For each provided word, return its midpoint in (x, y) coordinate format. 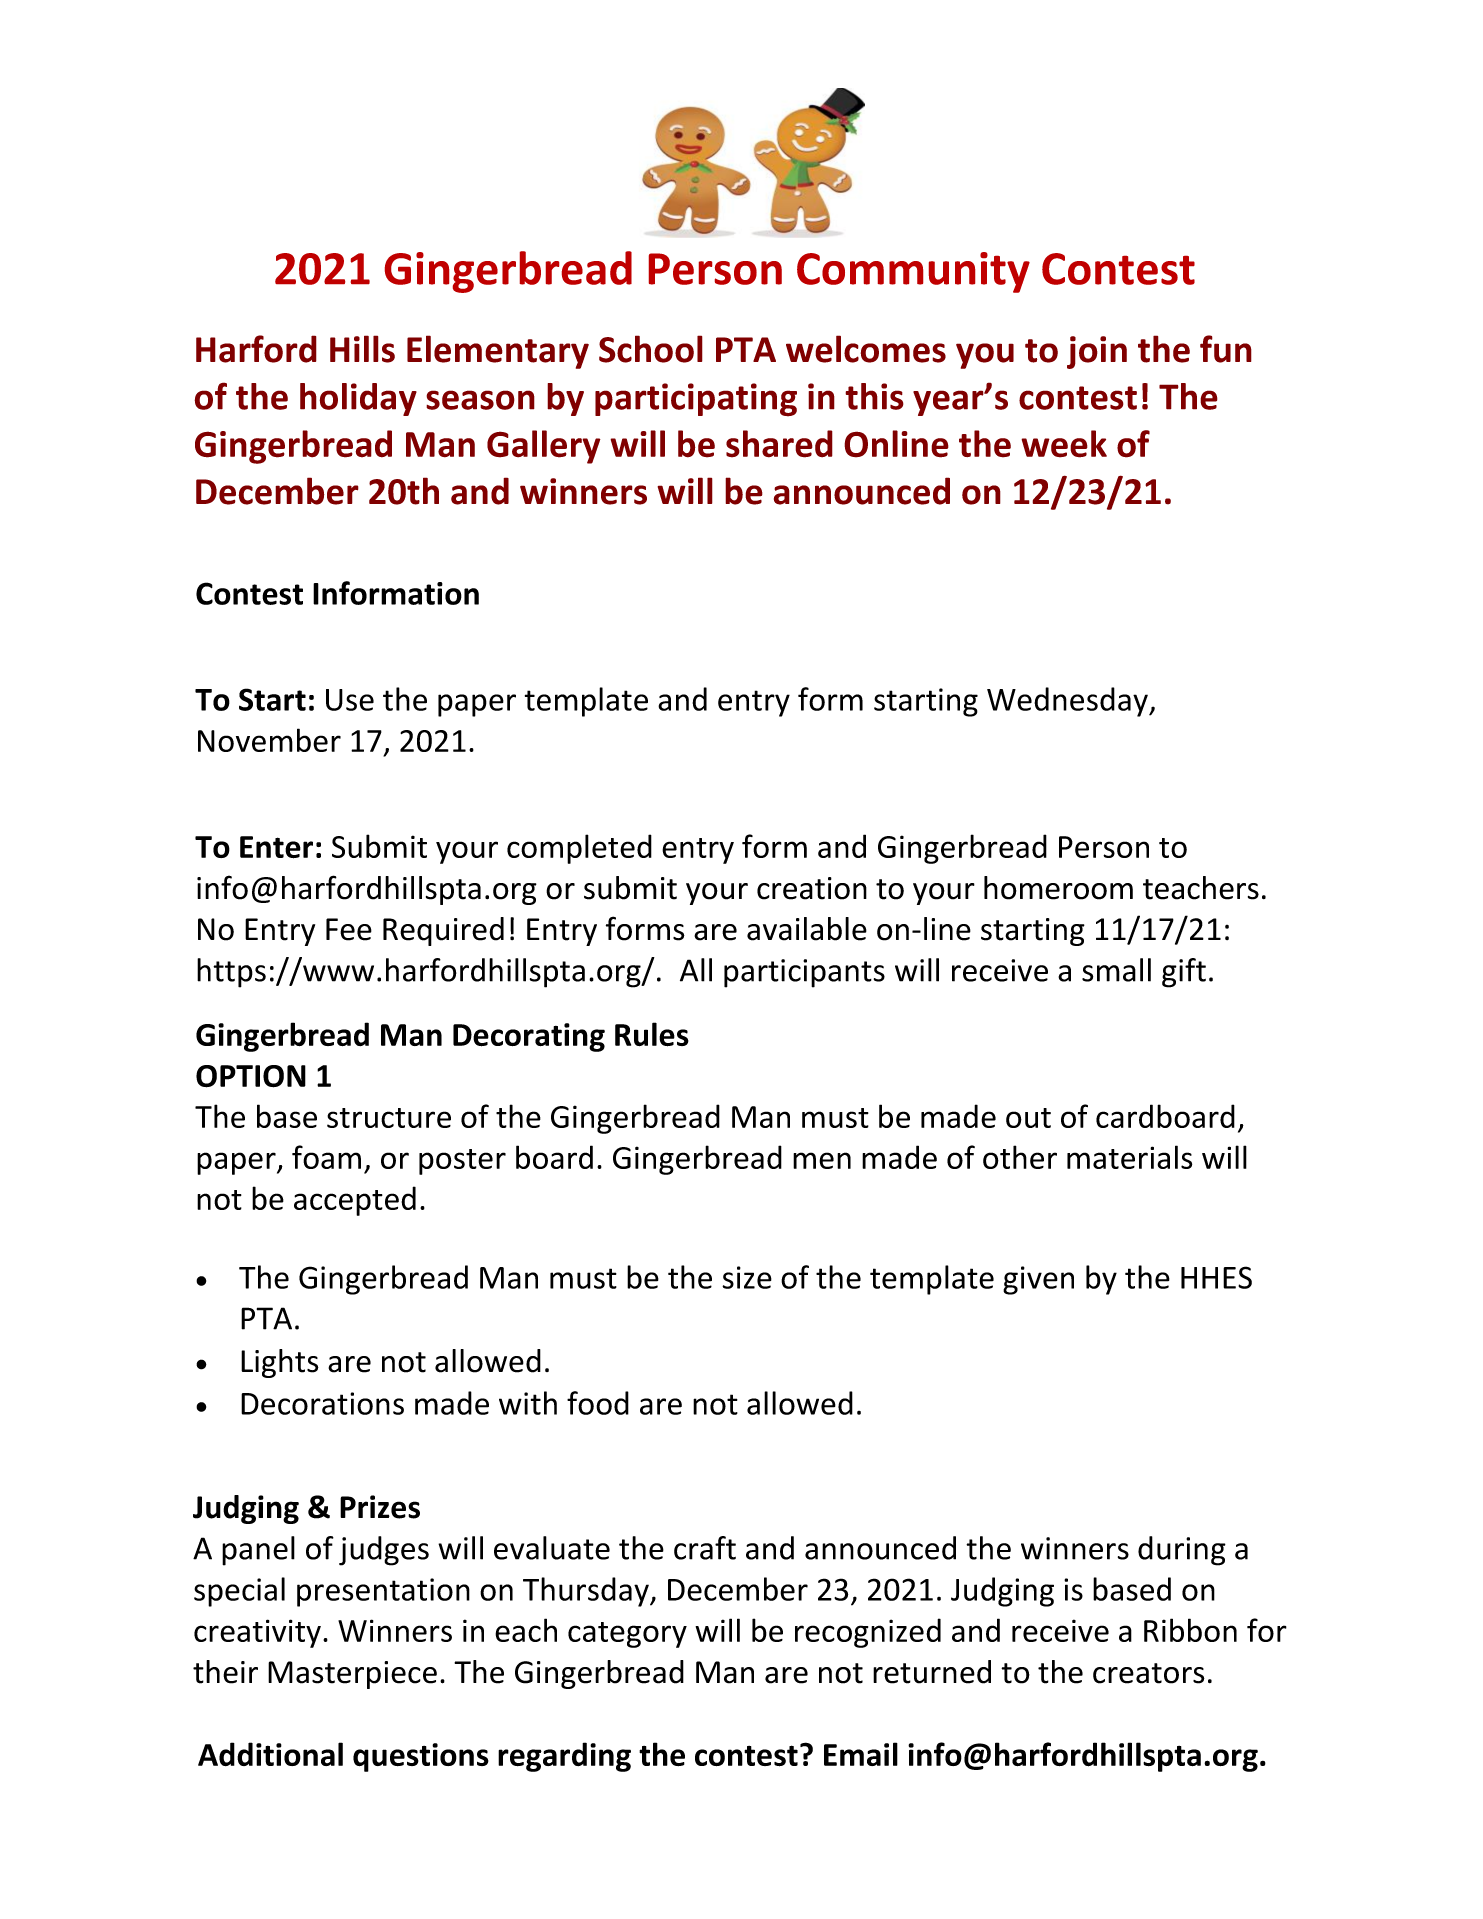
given (1038, 1280)
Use (350, 700)
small (1116, 970)
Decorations (322, 1403)
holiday (358, 399)
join (1097, 352)
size (747, 1277)
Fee (349, 929)
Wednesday (1068, 702)
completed (579, 849)
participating (696, 400)
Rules (652, 1034)
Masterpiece (352, 1675)
